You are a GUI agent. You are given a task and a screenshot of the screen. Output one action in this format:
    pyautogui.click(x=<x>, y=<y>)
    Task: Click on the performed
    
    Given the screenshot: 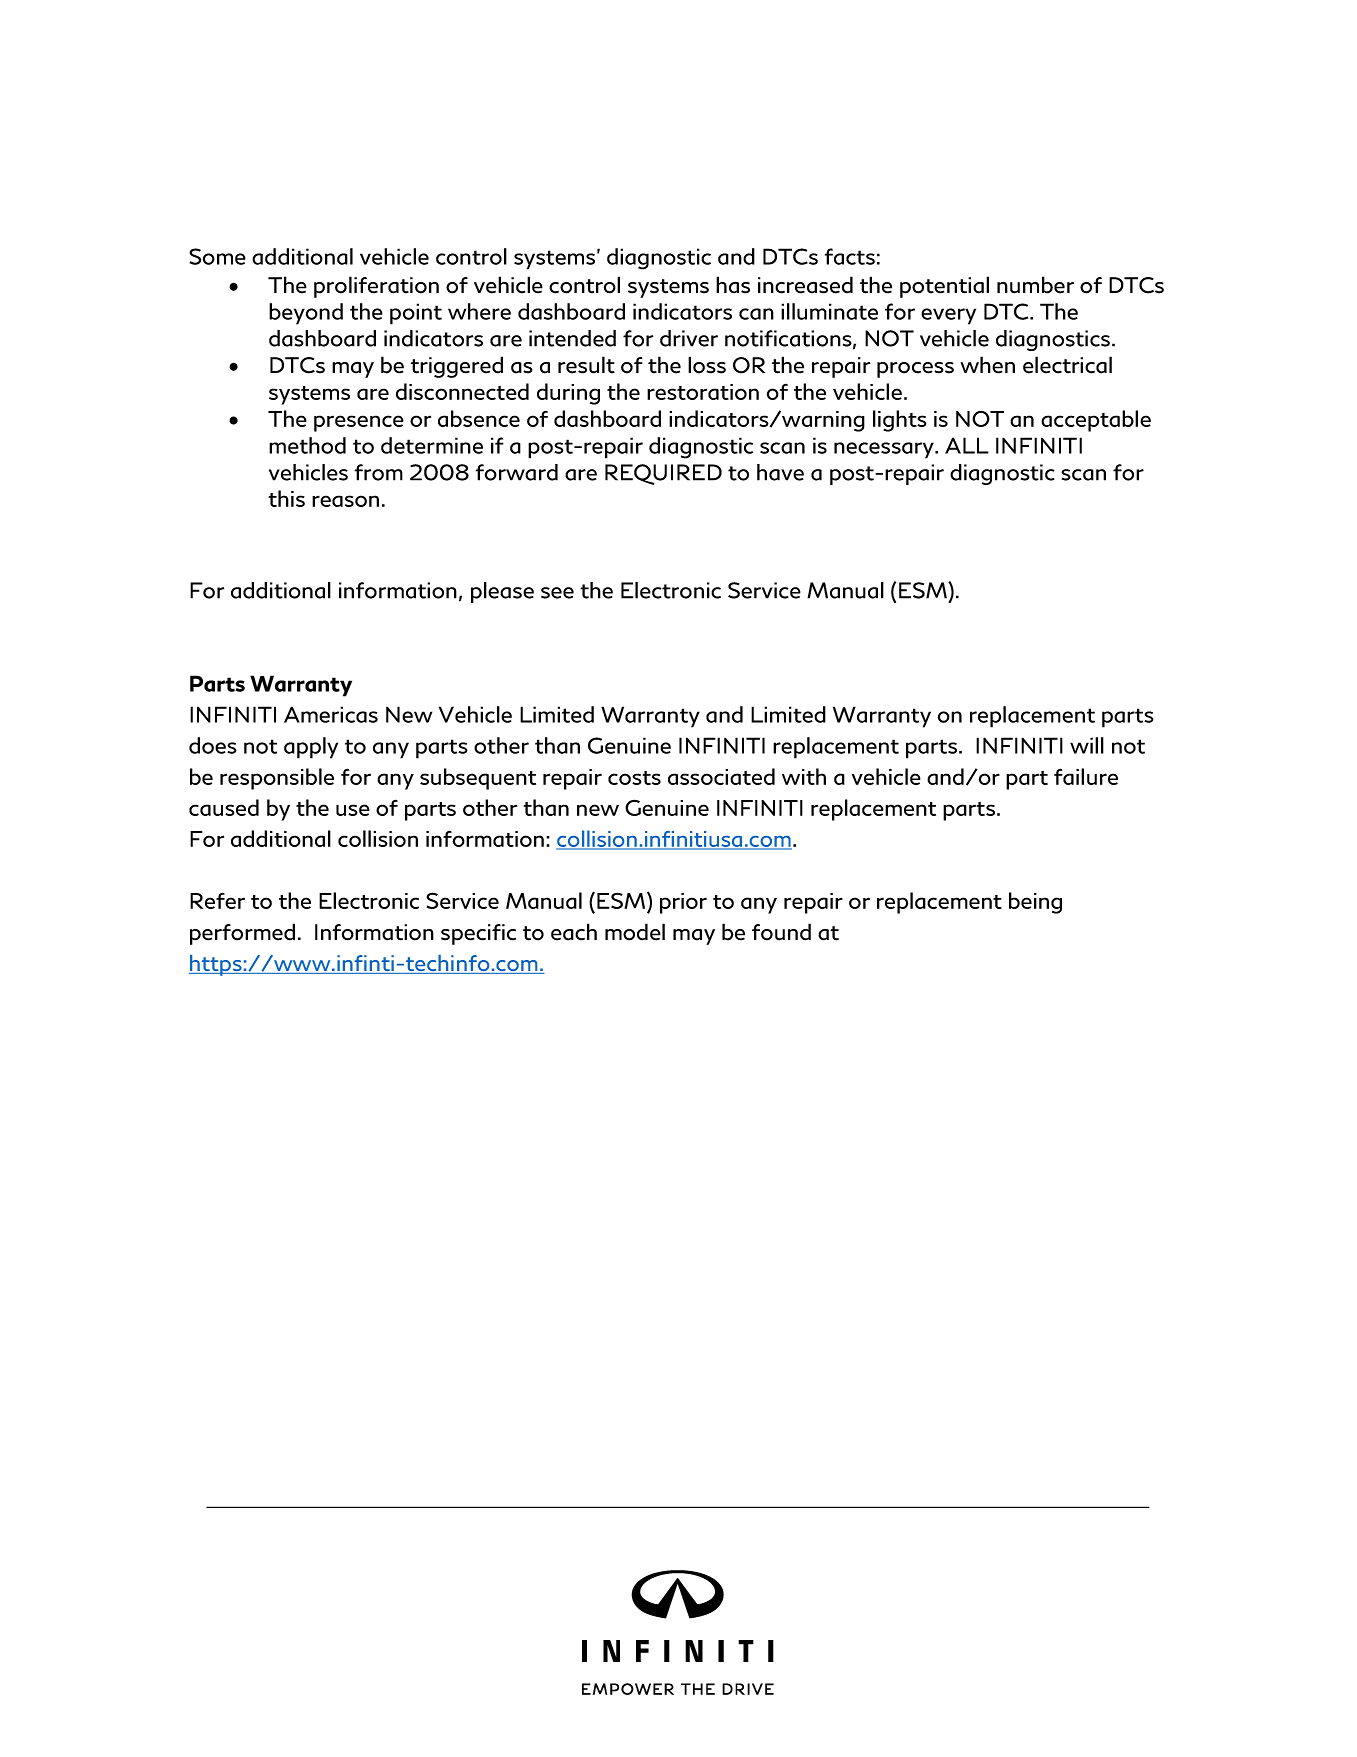 What is the action you would take?
    pyautogui.click(x=242, y=934)
